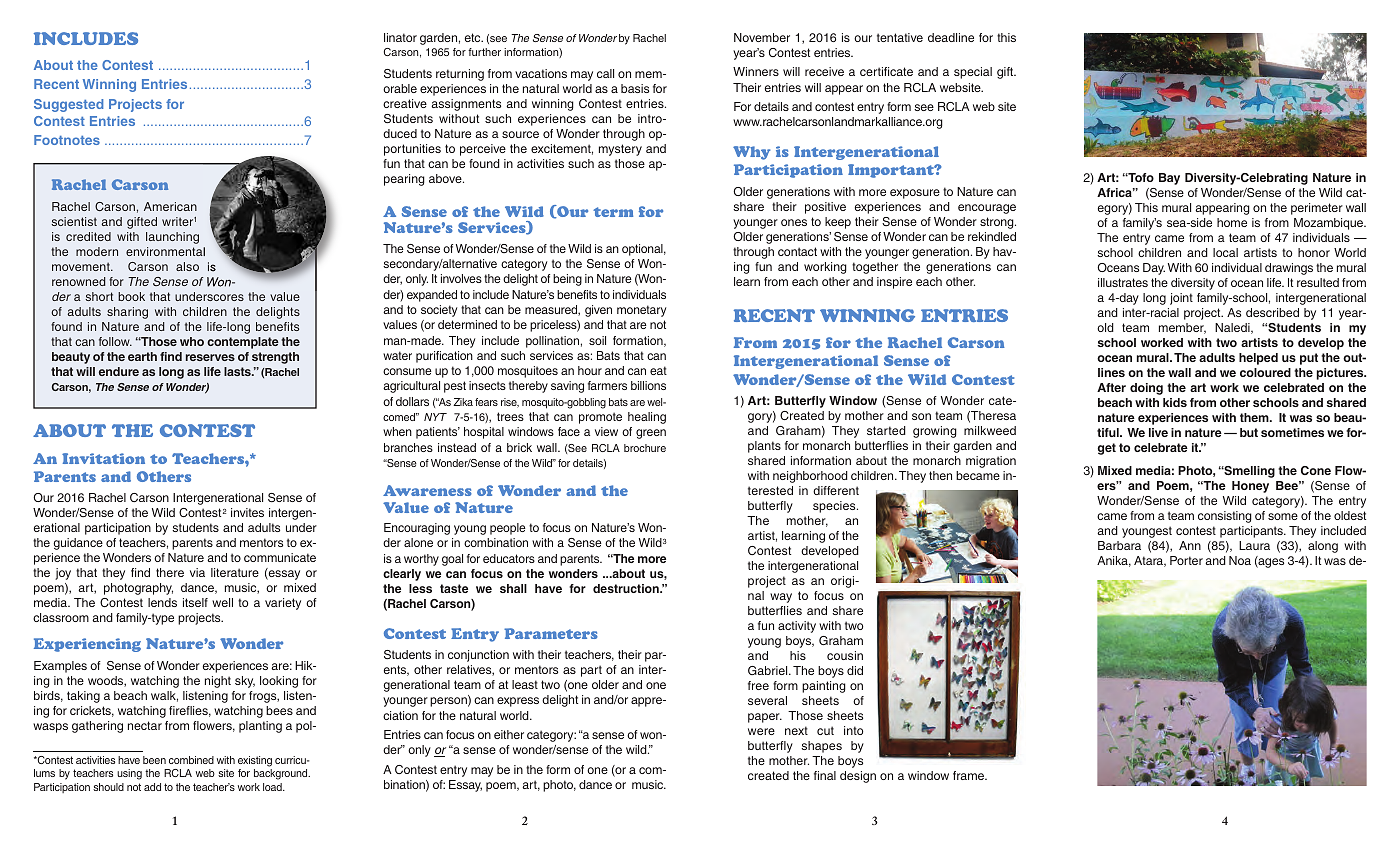 Image resolution: width=1400 pixels, height=850 pixels. What do you see at coordinates (647, 418) in the document?
I see `healing` at bounding box center [647, 418].
